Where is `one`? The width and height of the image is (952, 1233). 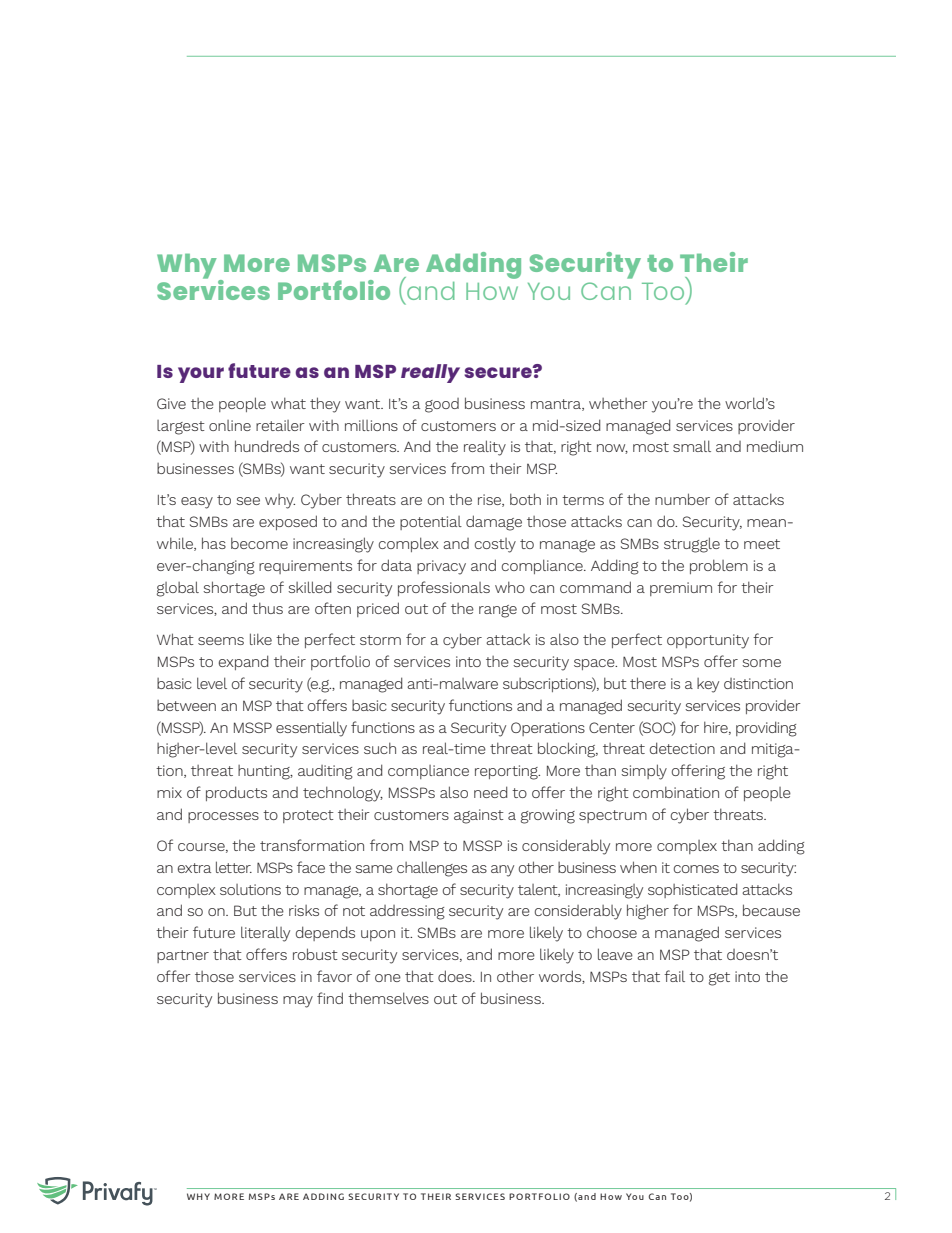 one is located at coordinates (388, 978).
